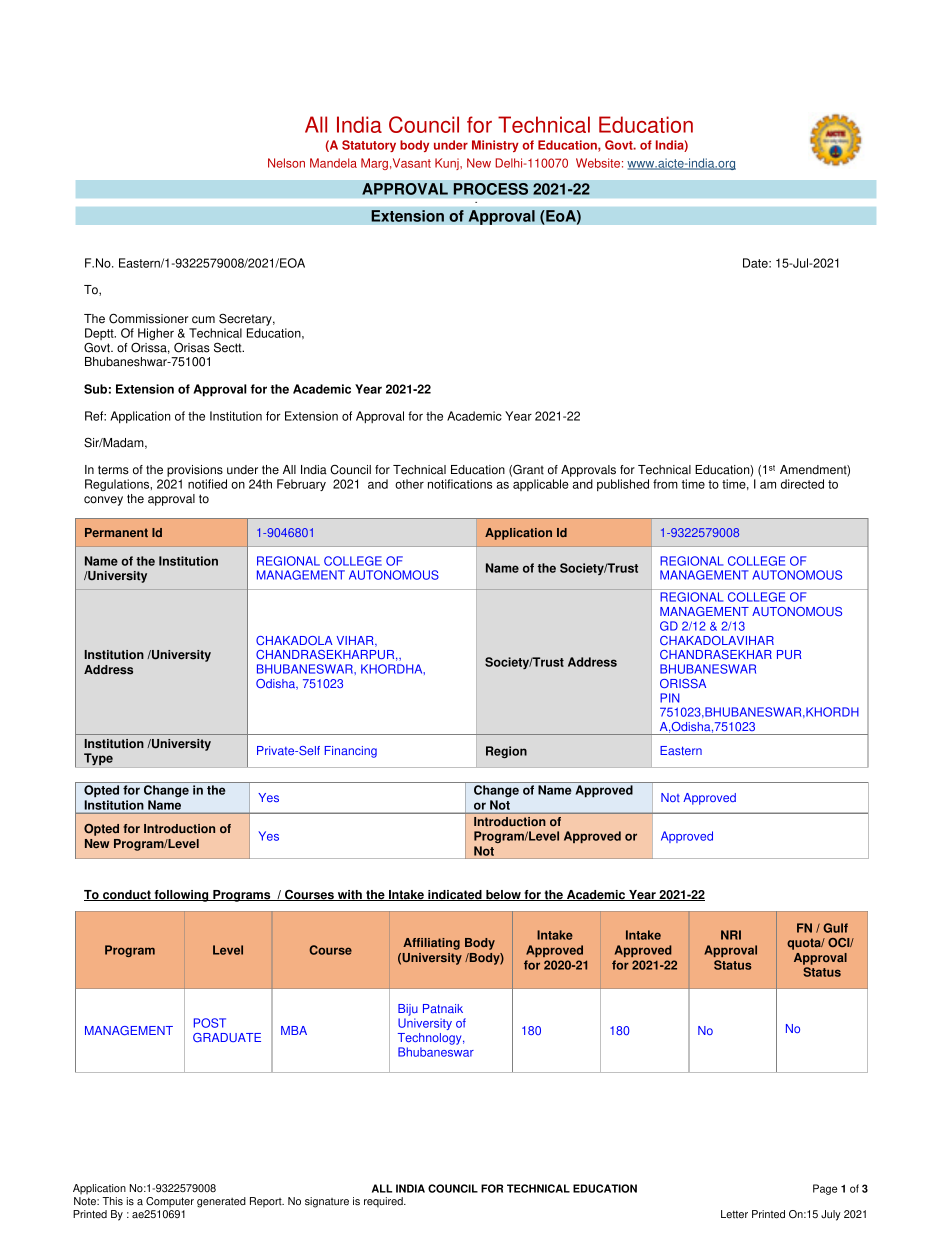 The width and height of the page is (952, 1233). I want to click on notifications, so click(460, 484).
